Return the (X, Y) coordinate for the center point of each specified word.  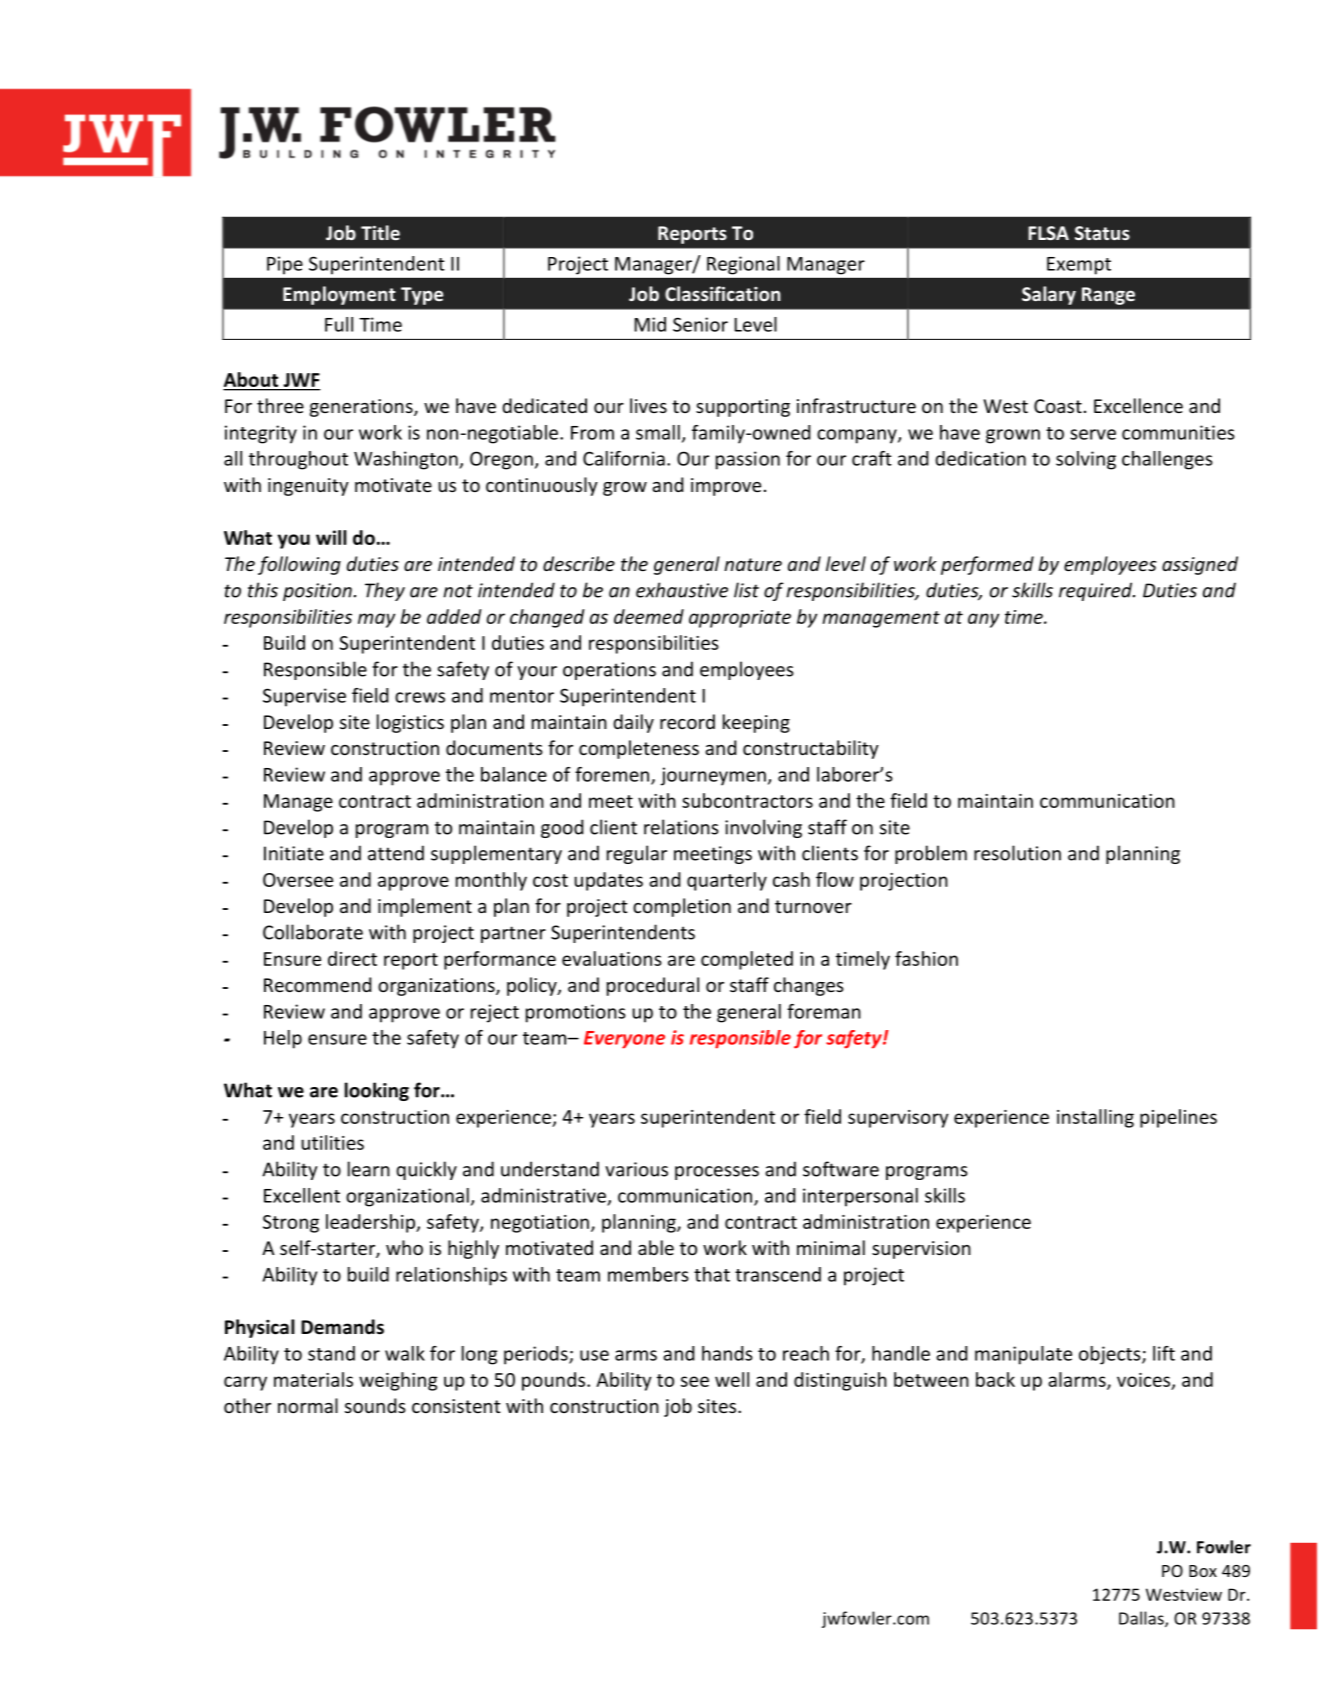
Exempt (1079, 266)
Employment (339, 295)
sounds (375, 1405)
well (732, 1379)
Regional (743, 265)
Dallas (1142, 1619)
